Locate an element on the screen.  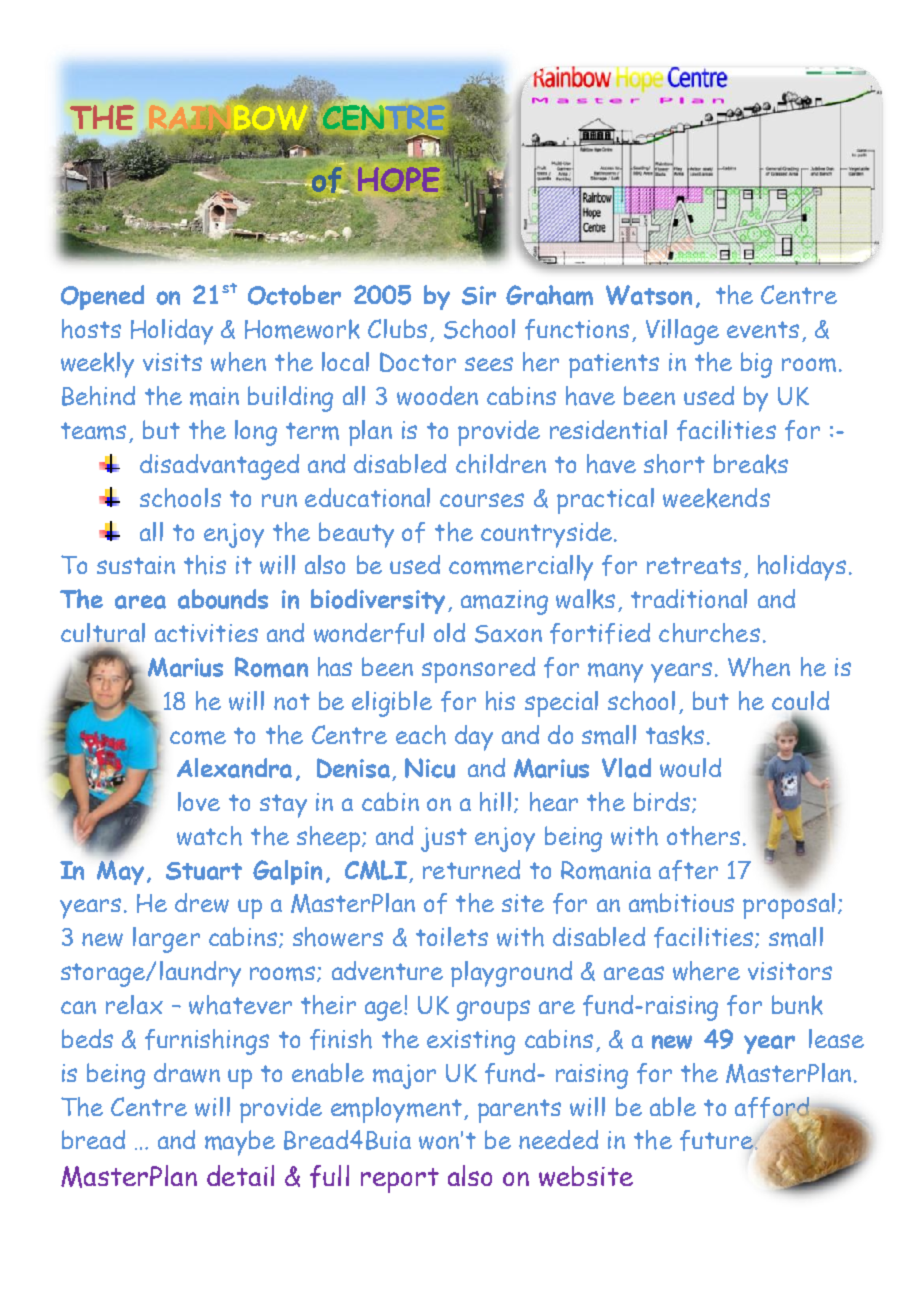
maybe is located at coordinates (240, 1143).
